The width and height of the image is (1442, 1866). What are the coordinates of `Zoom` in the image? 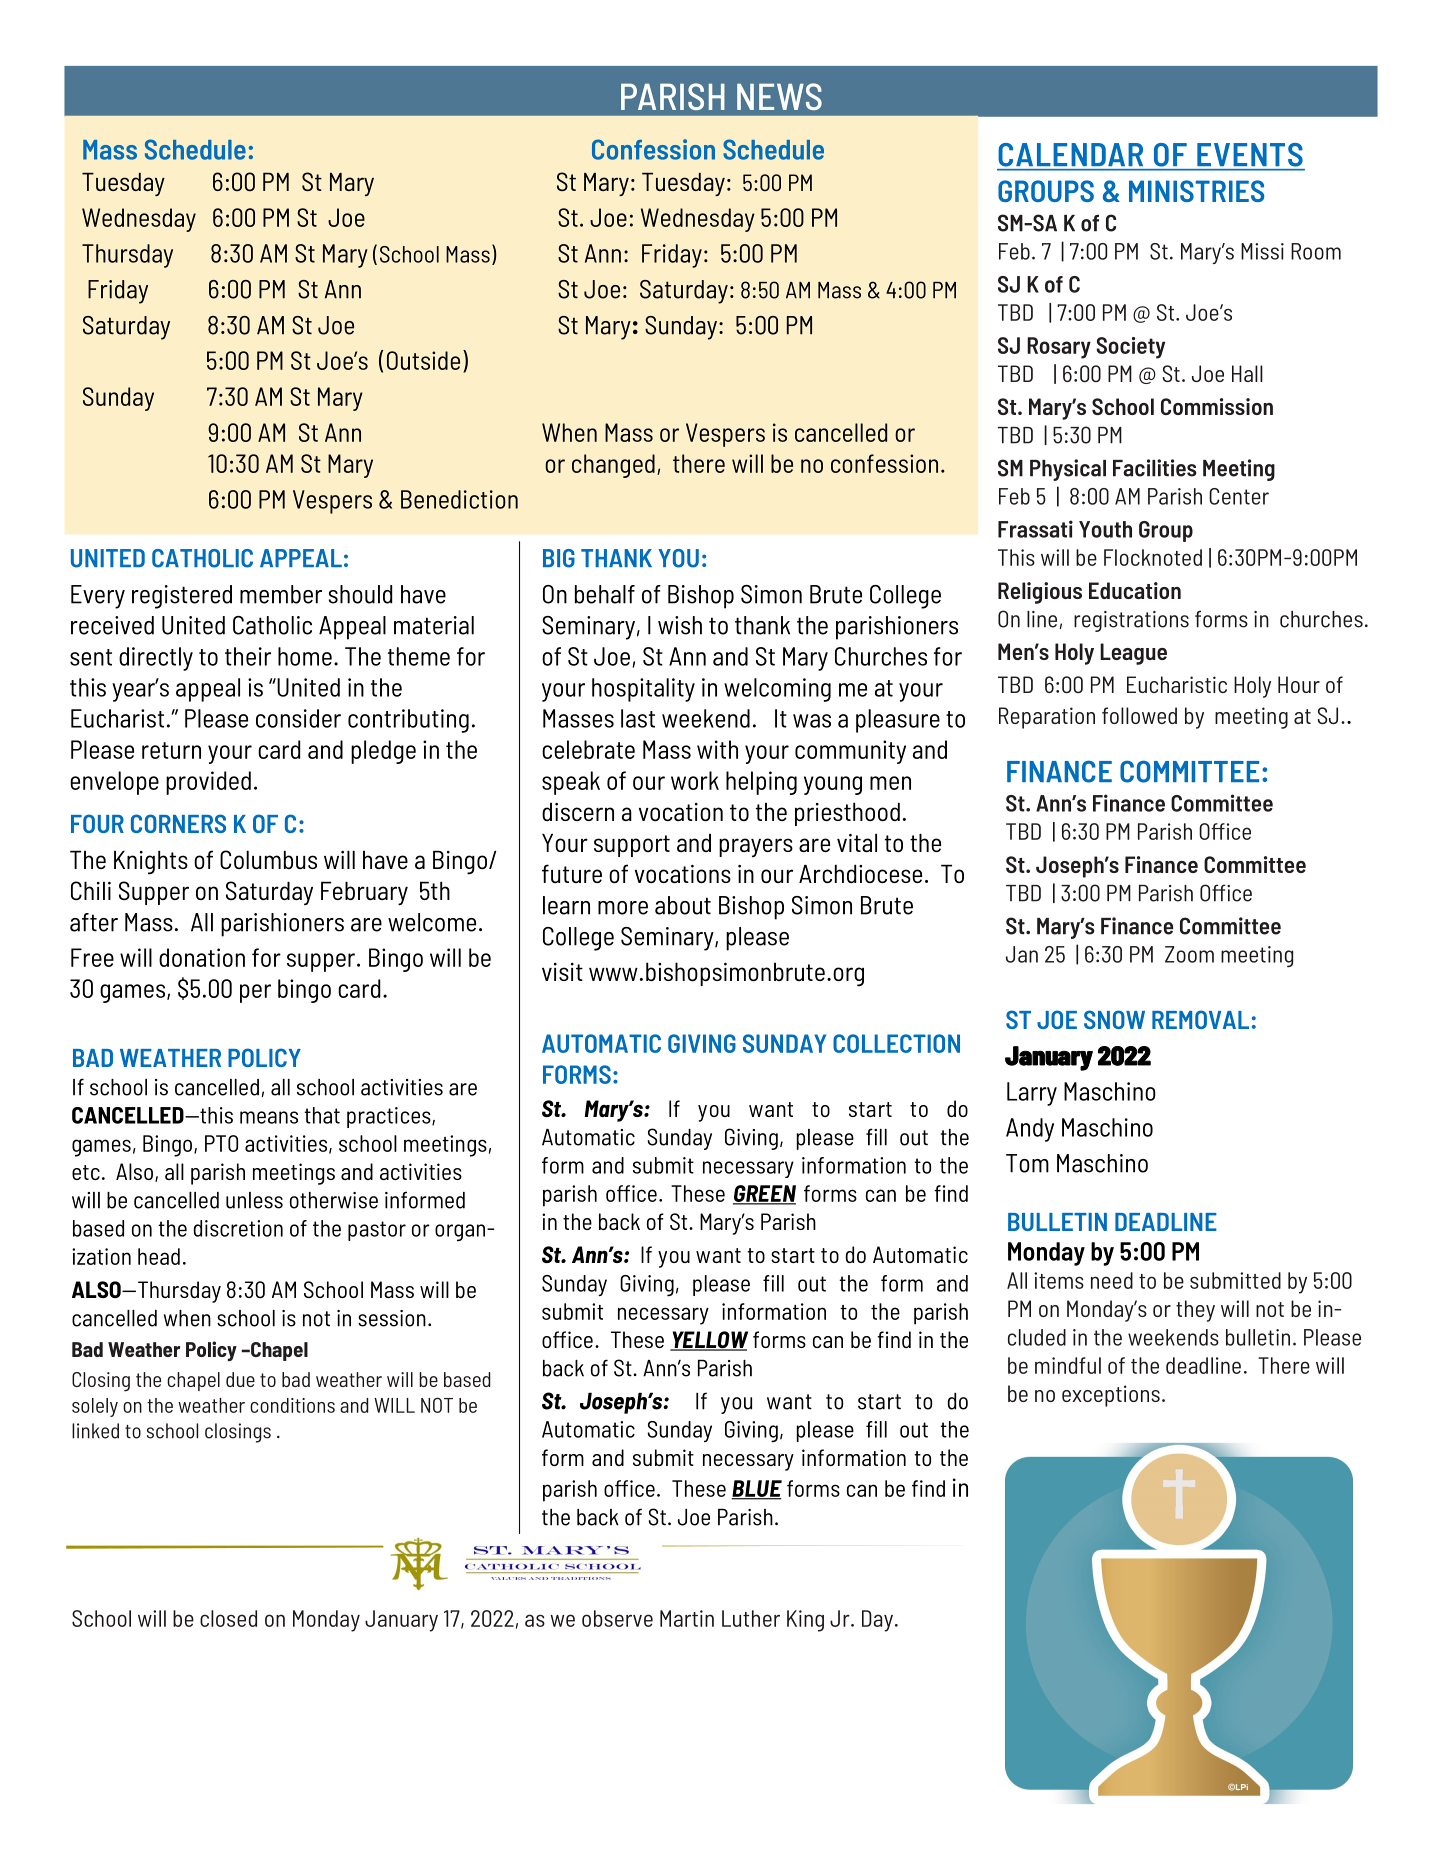 It's located at (1189, 954).
